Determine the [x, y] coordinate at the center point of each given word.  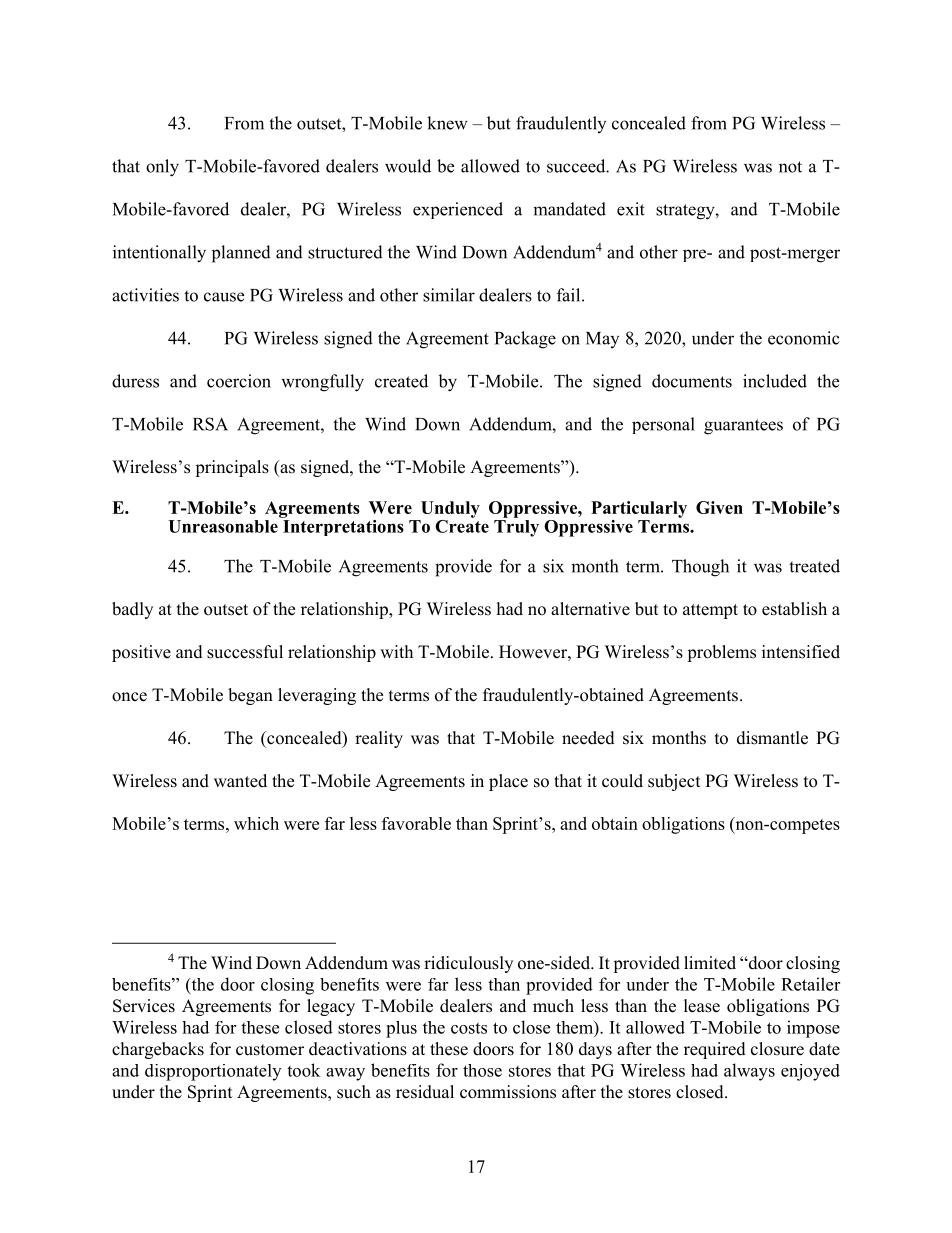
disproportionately [213, 1072]
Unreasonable [223, 526]
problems [721, 653]
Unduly [450, 509]
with [396, 651]
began [250, 696]
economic [804, 338]
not [790, 167]
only [162, 168]
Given [719, 507]
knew [447, 123]
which [256, 823]
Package [525, 340]
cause [224, 297]
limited [710, 963]
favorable [416, 823]
